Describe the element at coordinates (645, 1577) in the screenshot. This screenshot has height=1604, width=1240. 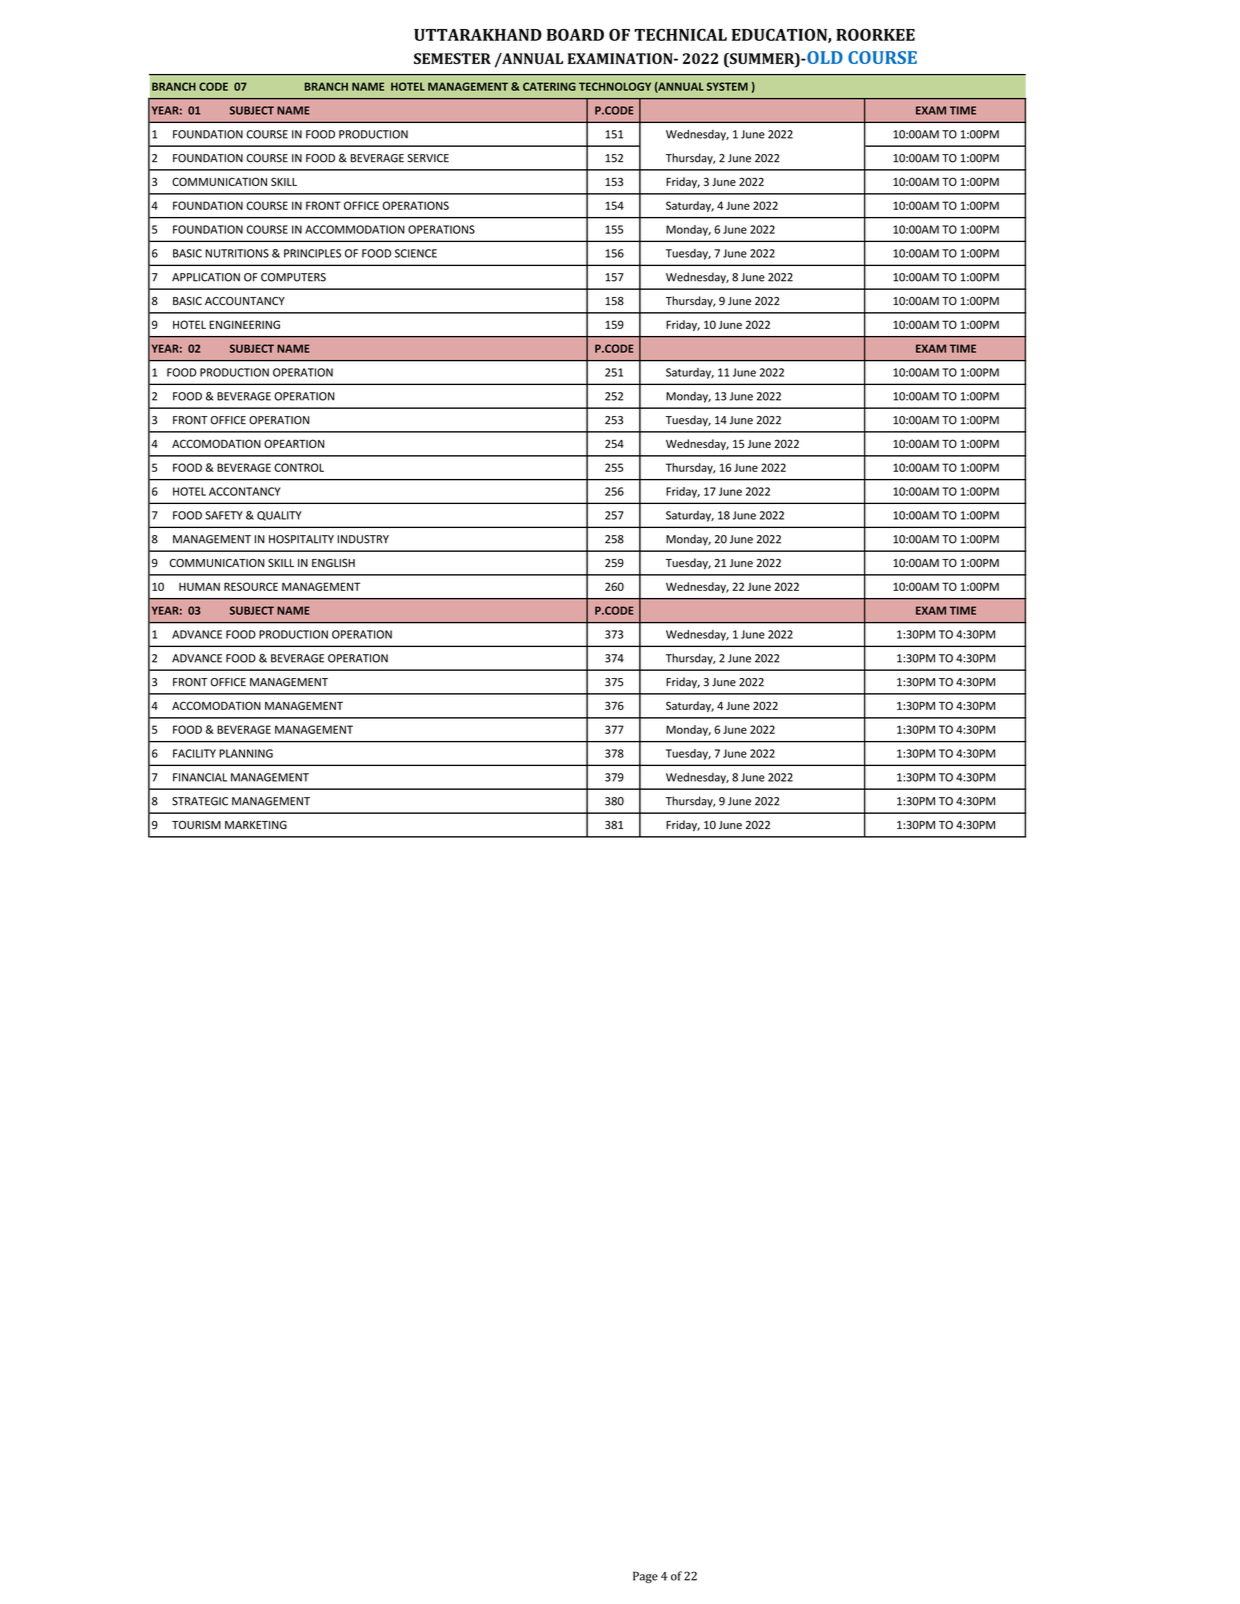
I see `Page` at that location.
